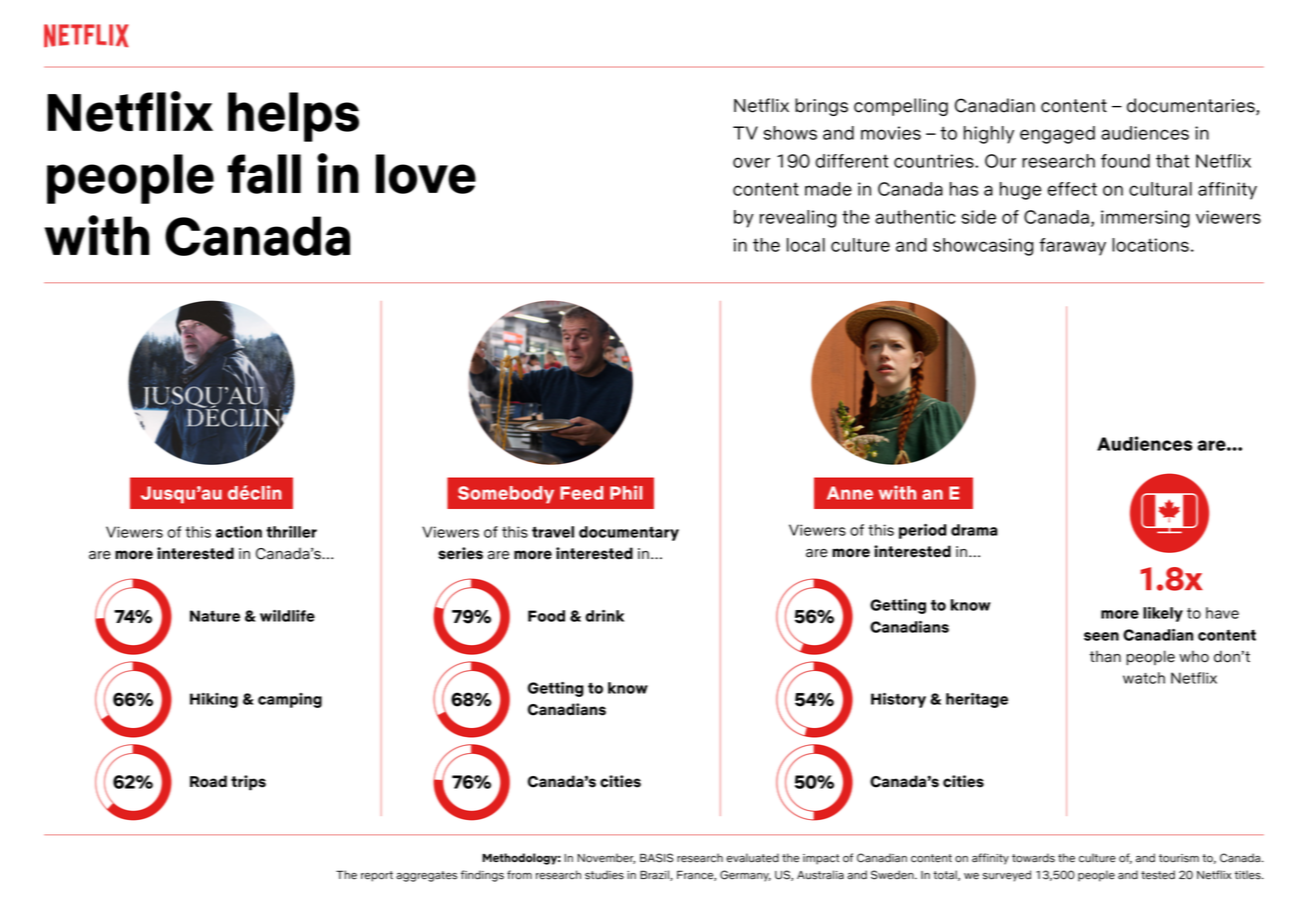  I want to click on likely, so click(1163, 614).
